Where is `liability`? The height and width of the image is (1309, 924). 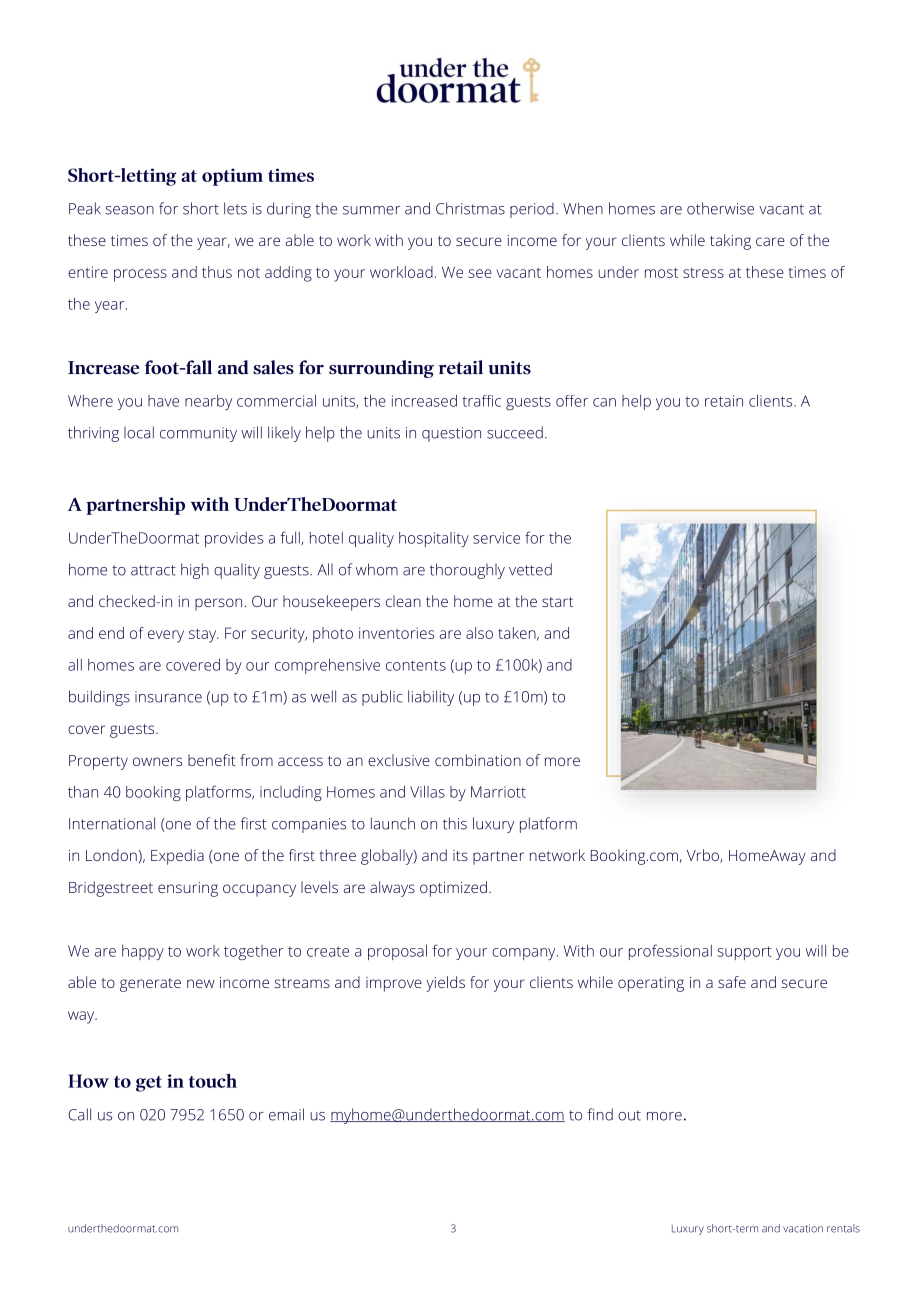
liability is located at coordinates (431, 698).
